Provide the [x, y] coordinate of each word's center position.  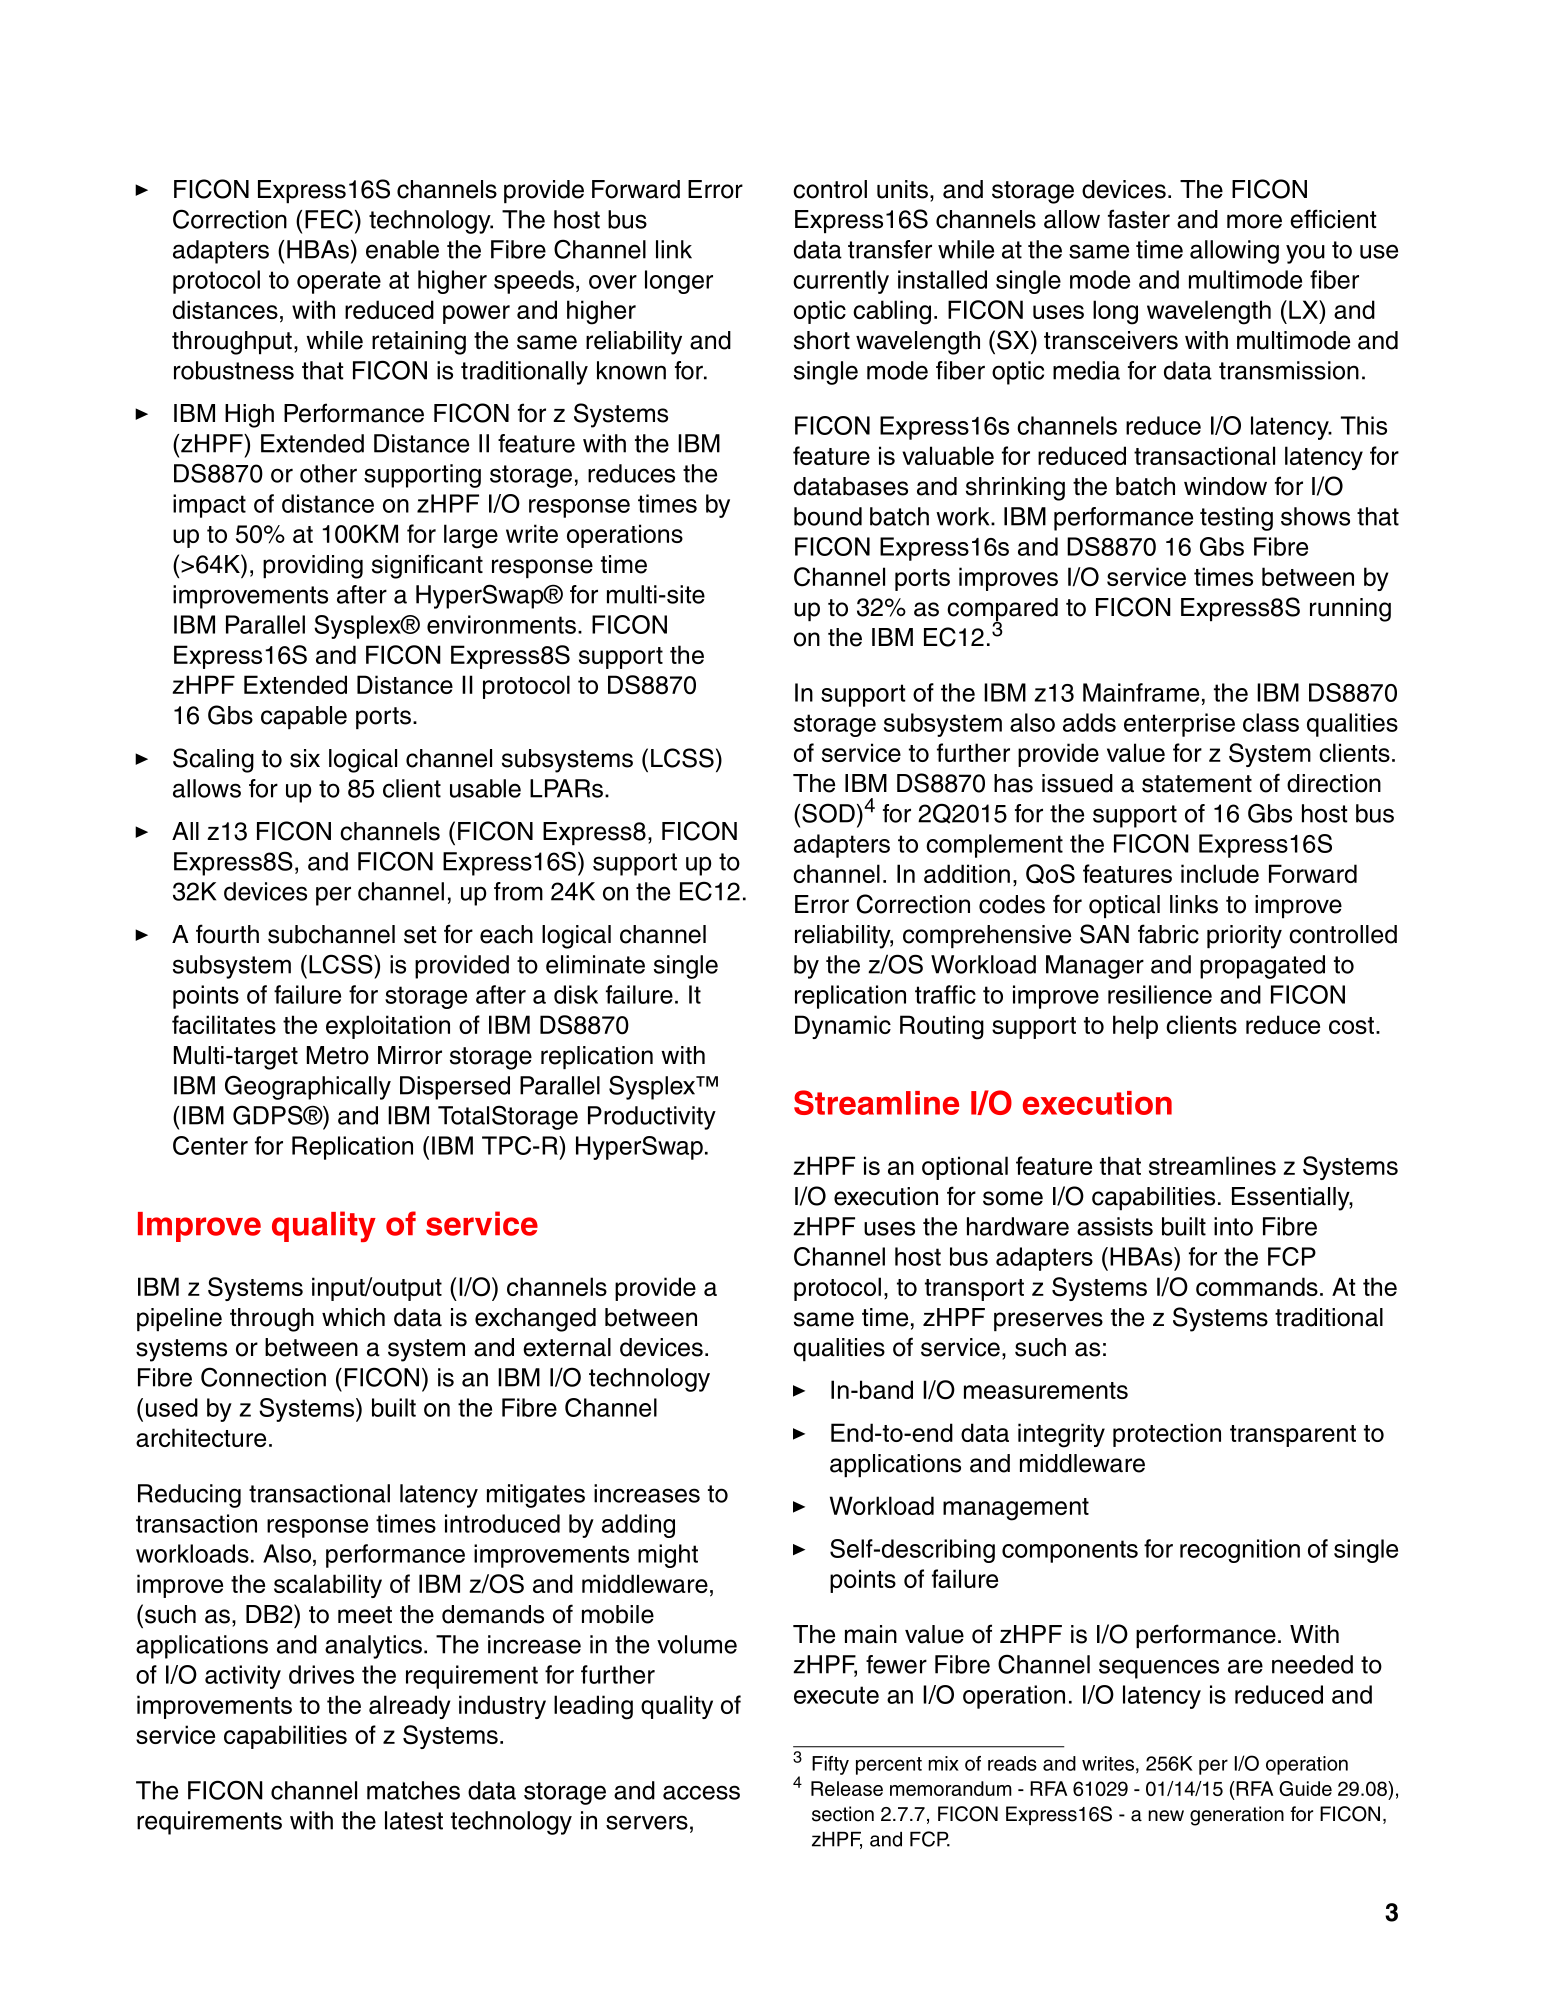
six [305, 758]
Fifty [830, 1765]
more [1254, 221]
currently [841, 282]
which [353, 1317]
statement [1197, 784]
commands [1257, 1286]
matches [413, 1790]
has [1013, 783]
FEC [329, 219]
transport [974, 1290]
